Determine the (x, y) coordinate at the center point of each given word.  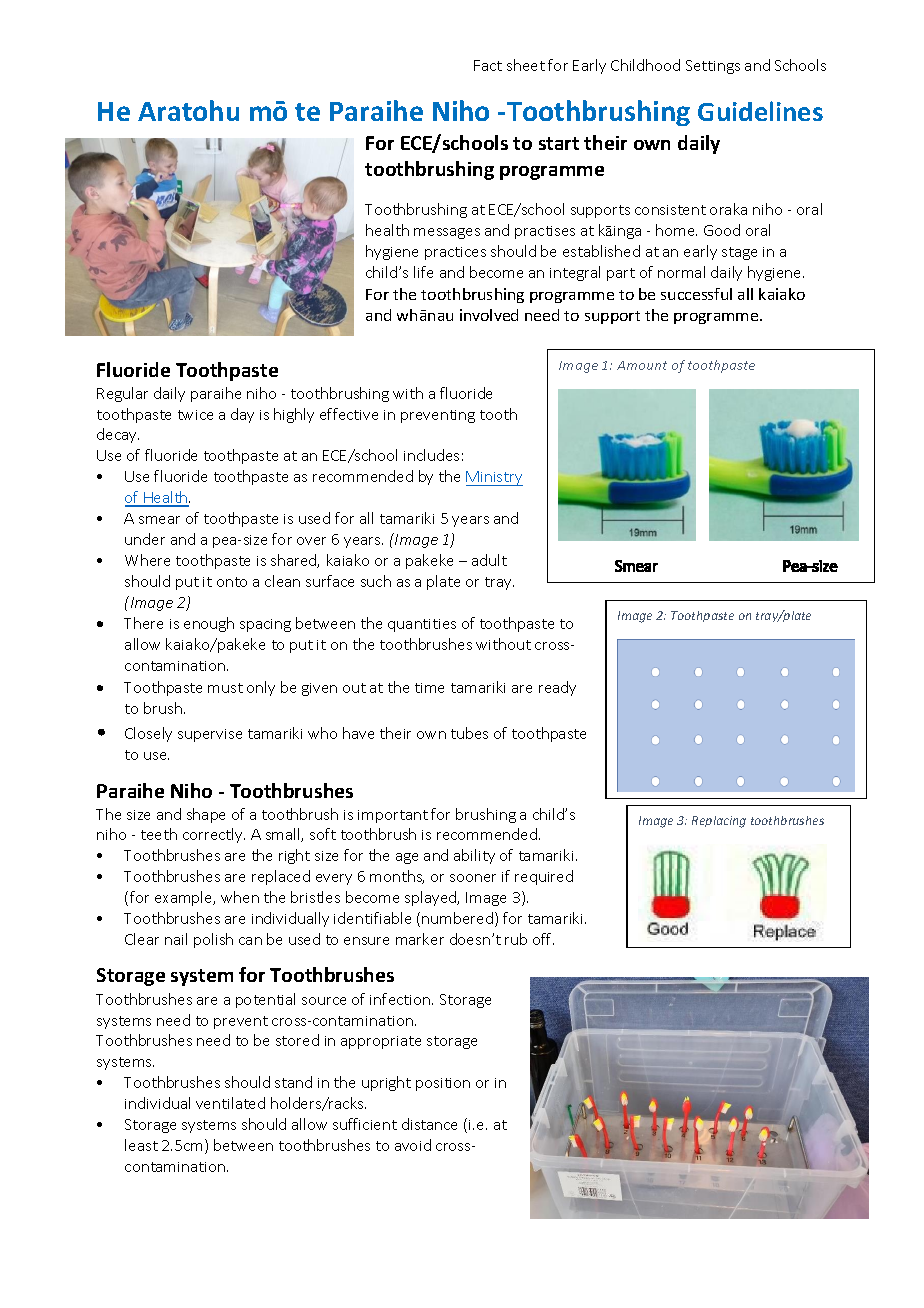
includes (431, 455)
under (145, 539)
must (225, 688)
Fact (488, 65)
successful (696, 294)
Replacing (719, 822)
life (423, 272)
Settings (713, 67)
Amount (642, 365)
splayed (432, 898)
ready (557, 688)
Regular (122, 394)
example (185, 898)
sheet (526, 65)
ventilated (230, 1103)
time (429, 688)
